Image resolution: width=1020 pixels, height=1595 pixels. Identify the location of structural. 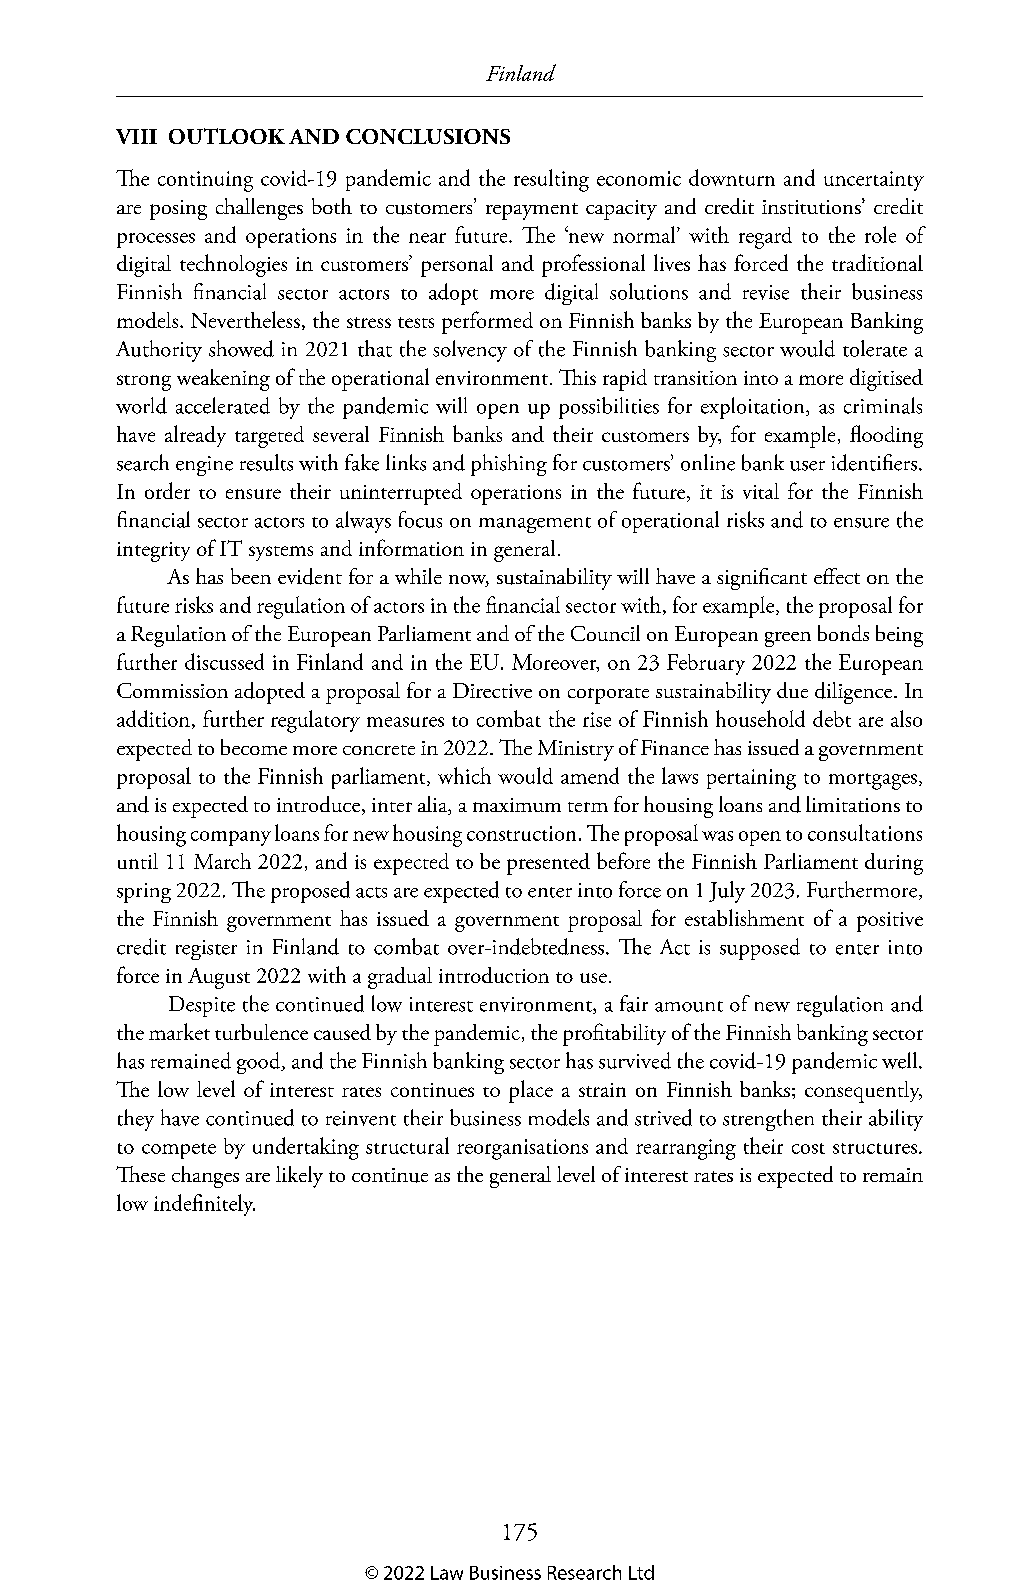
(407, 1145).
